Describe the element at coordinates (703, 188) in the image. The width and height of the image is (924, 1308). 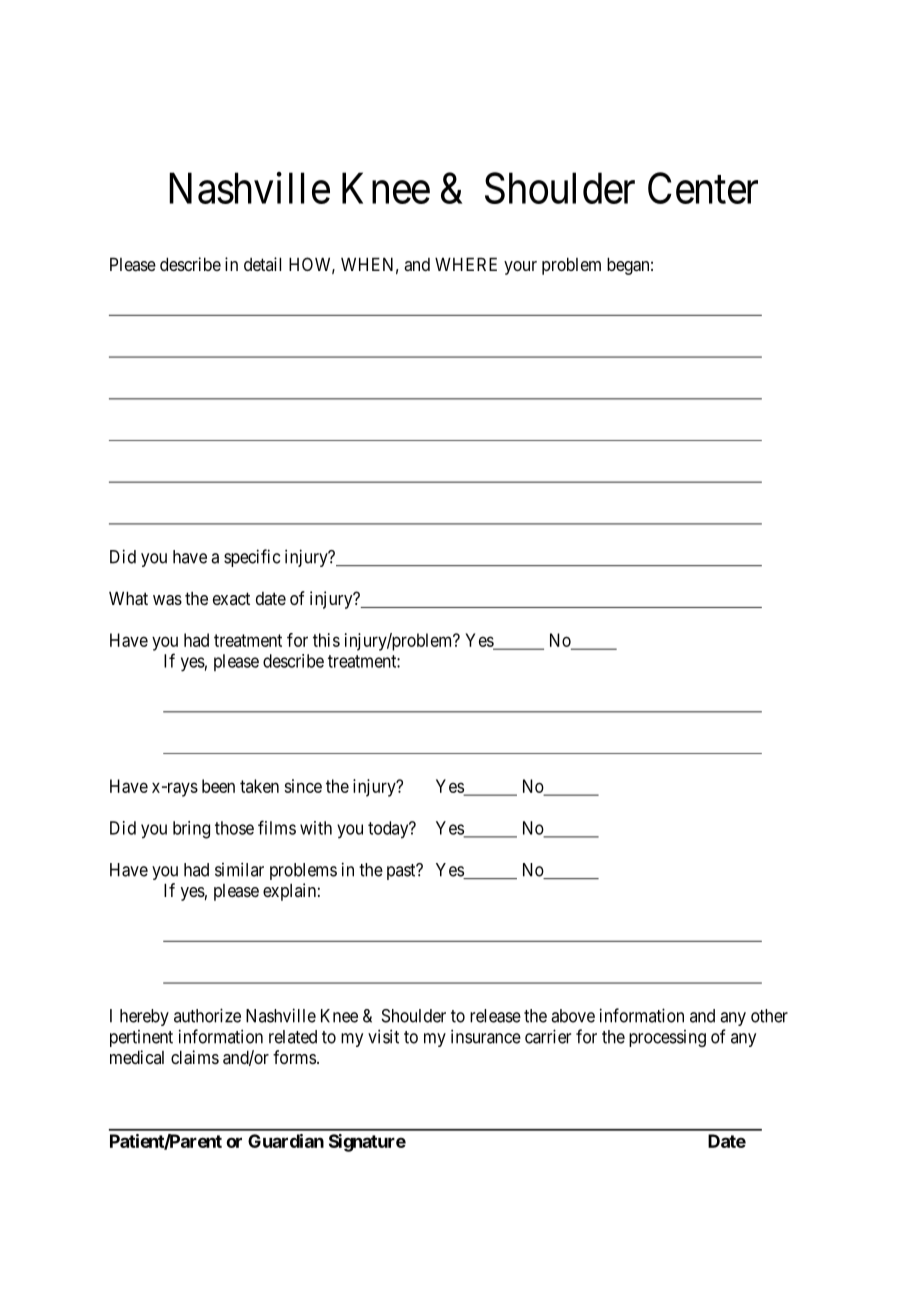
I see `Center` at that location.
